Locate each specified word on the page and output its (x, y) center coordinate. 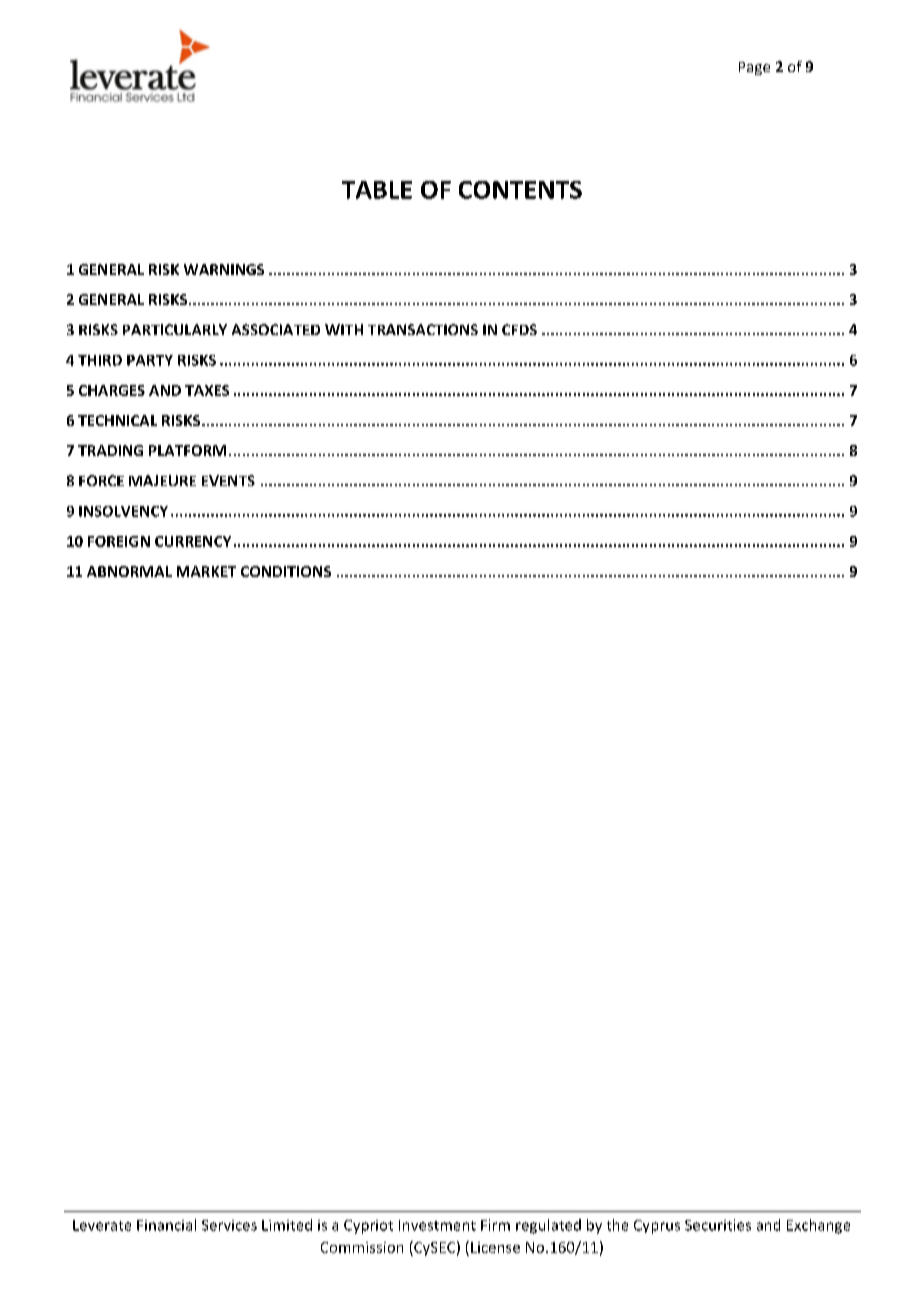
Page (754, 68)
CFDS (519, 329)
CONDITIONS (286, 571)
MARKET (206, 571)
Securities (718, 1225)
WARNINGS (224, 269)
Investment (437, 1225)
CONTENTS (520, 190)
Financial (166, 1225)
